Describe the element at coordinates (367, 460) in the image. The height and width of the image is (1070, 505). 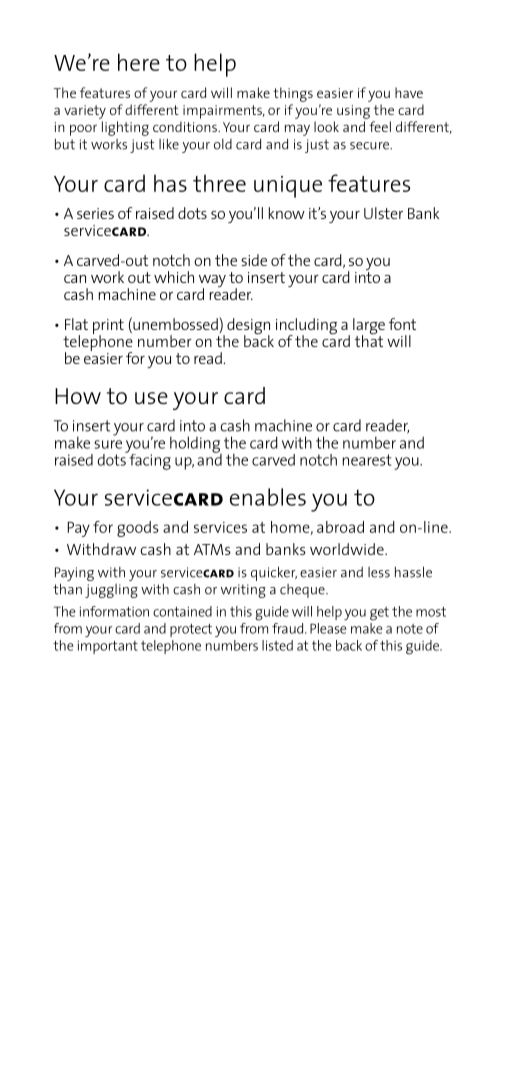
I see `nearest` at that location.
